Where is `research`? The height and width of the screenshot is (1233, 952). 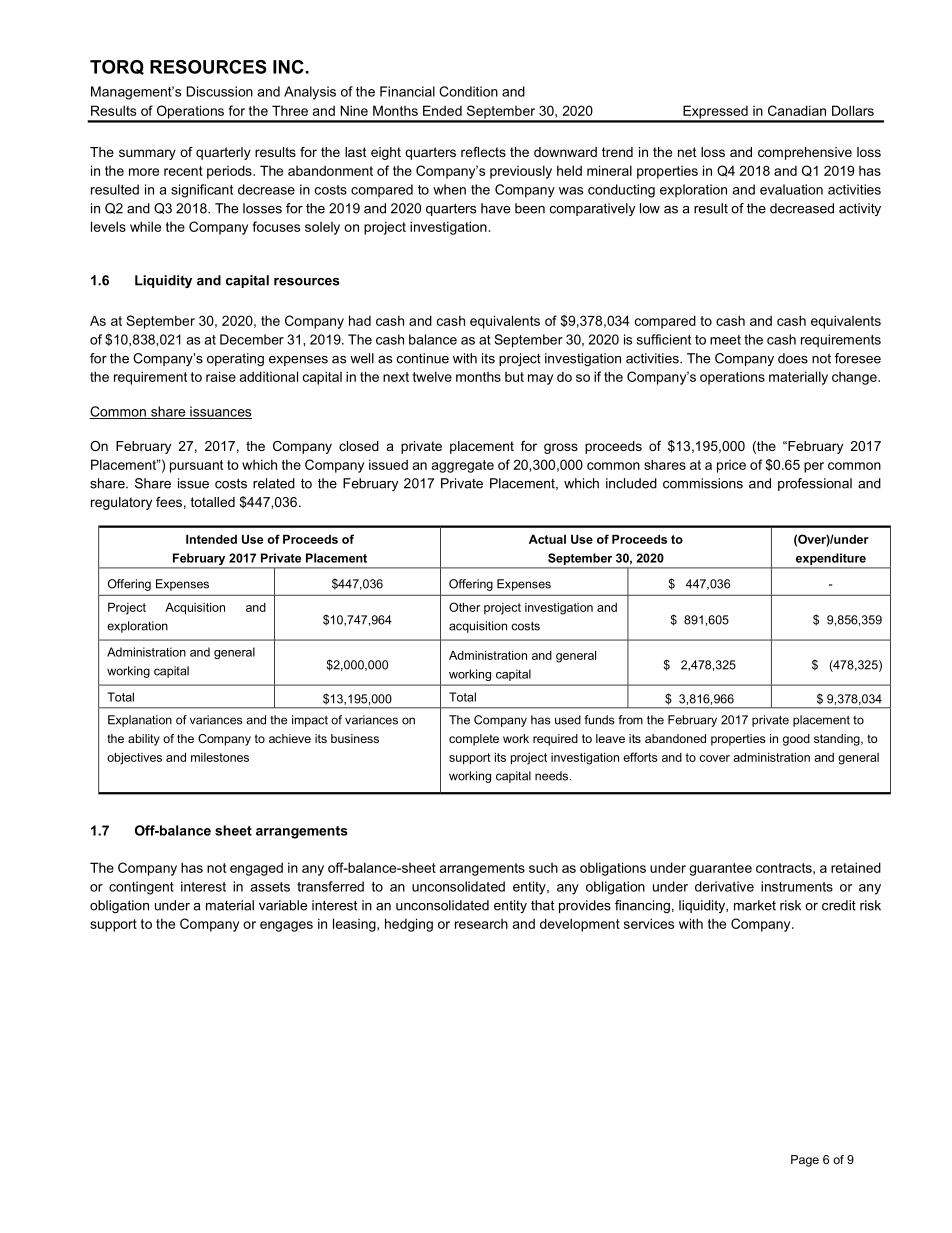
research is located at coordinates (481, 924).
